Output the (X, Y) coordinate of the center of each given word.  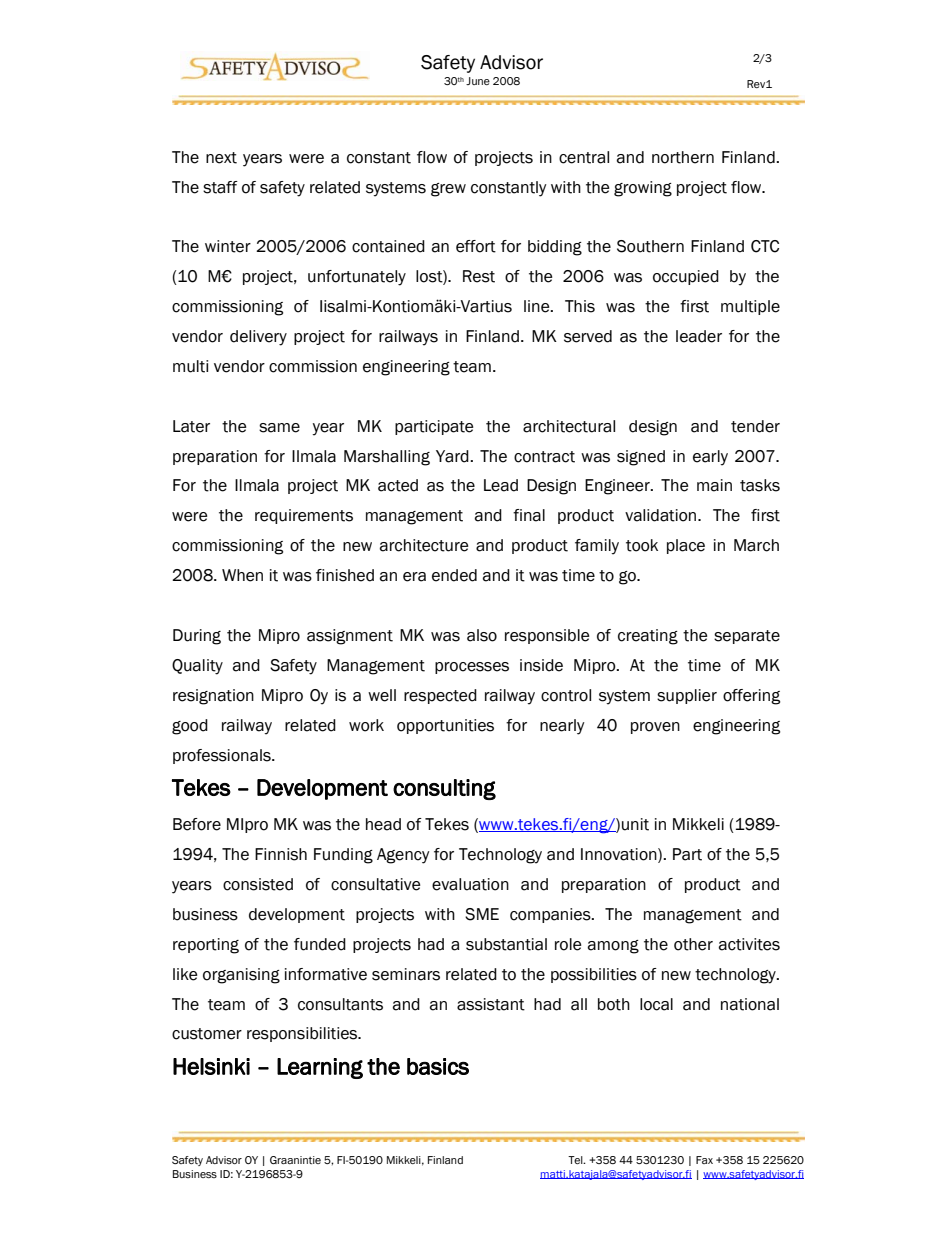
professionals (223, 756)
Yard (453, 456)
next (221, 158)
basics (438, 1066)
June (478, 81)
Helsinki (211, 1066)
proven (655, 728)
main (714, 485)
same (279, 428)
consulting (444, 789)
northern (683, 157)
